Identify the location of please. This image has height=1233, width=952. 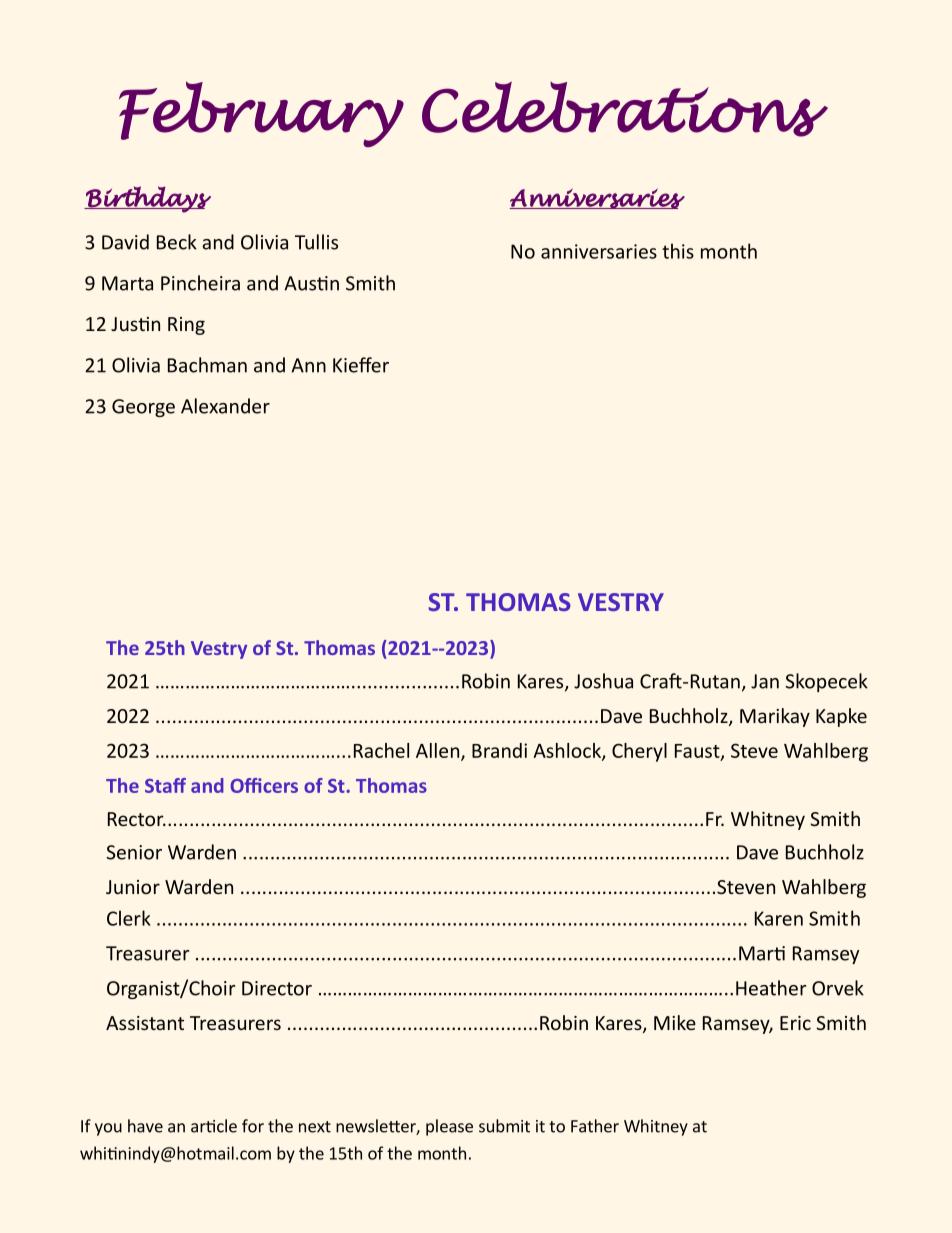
(449, 1127).
